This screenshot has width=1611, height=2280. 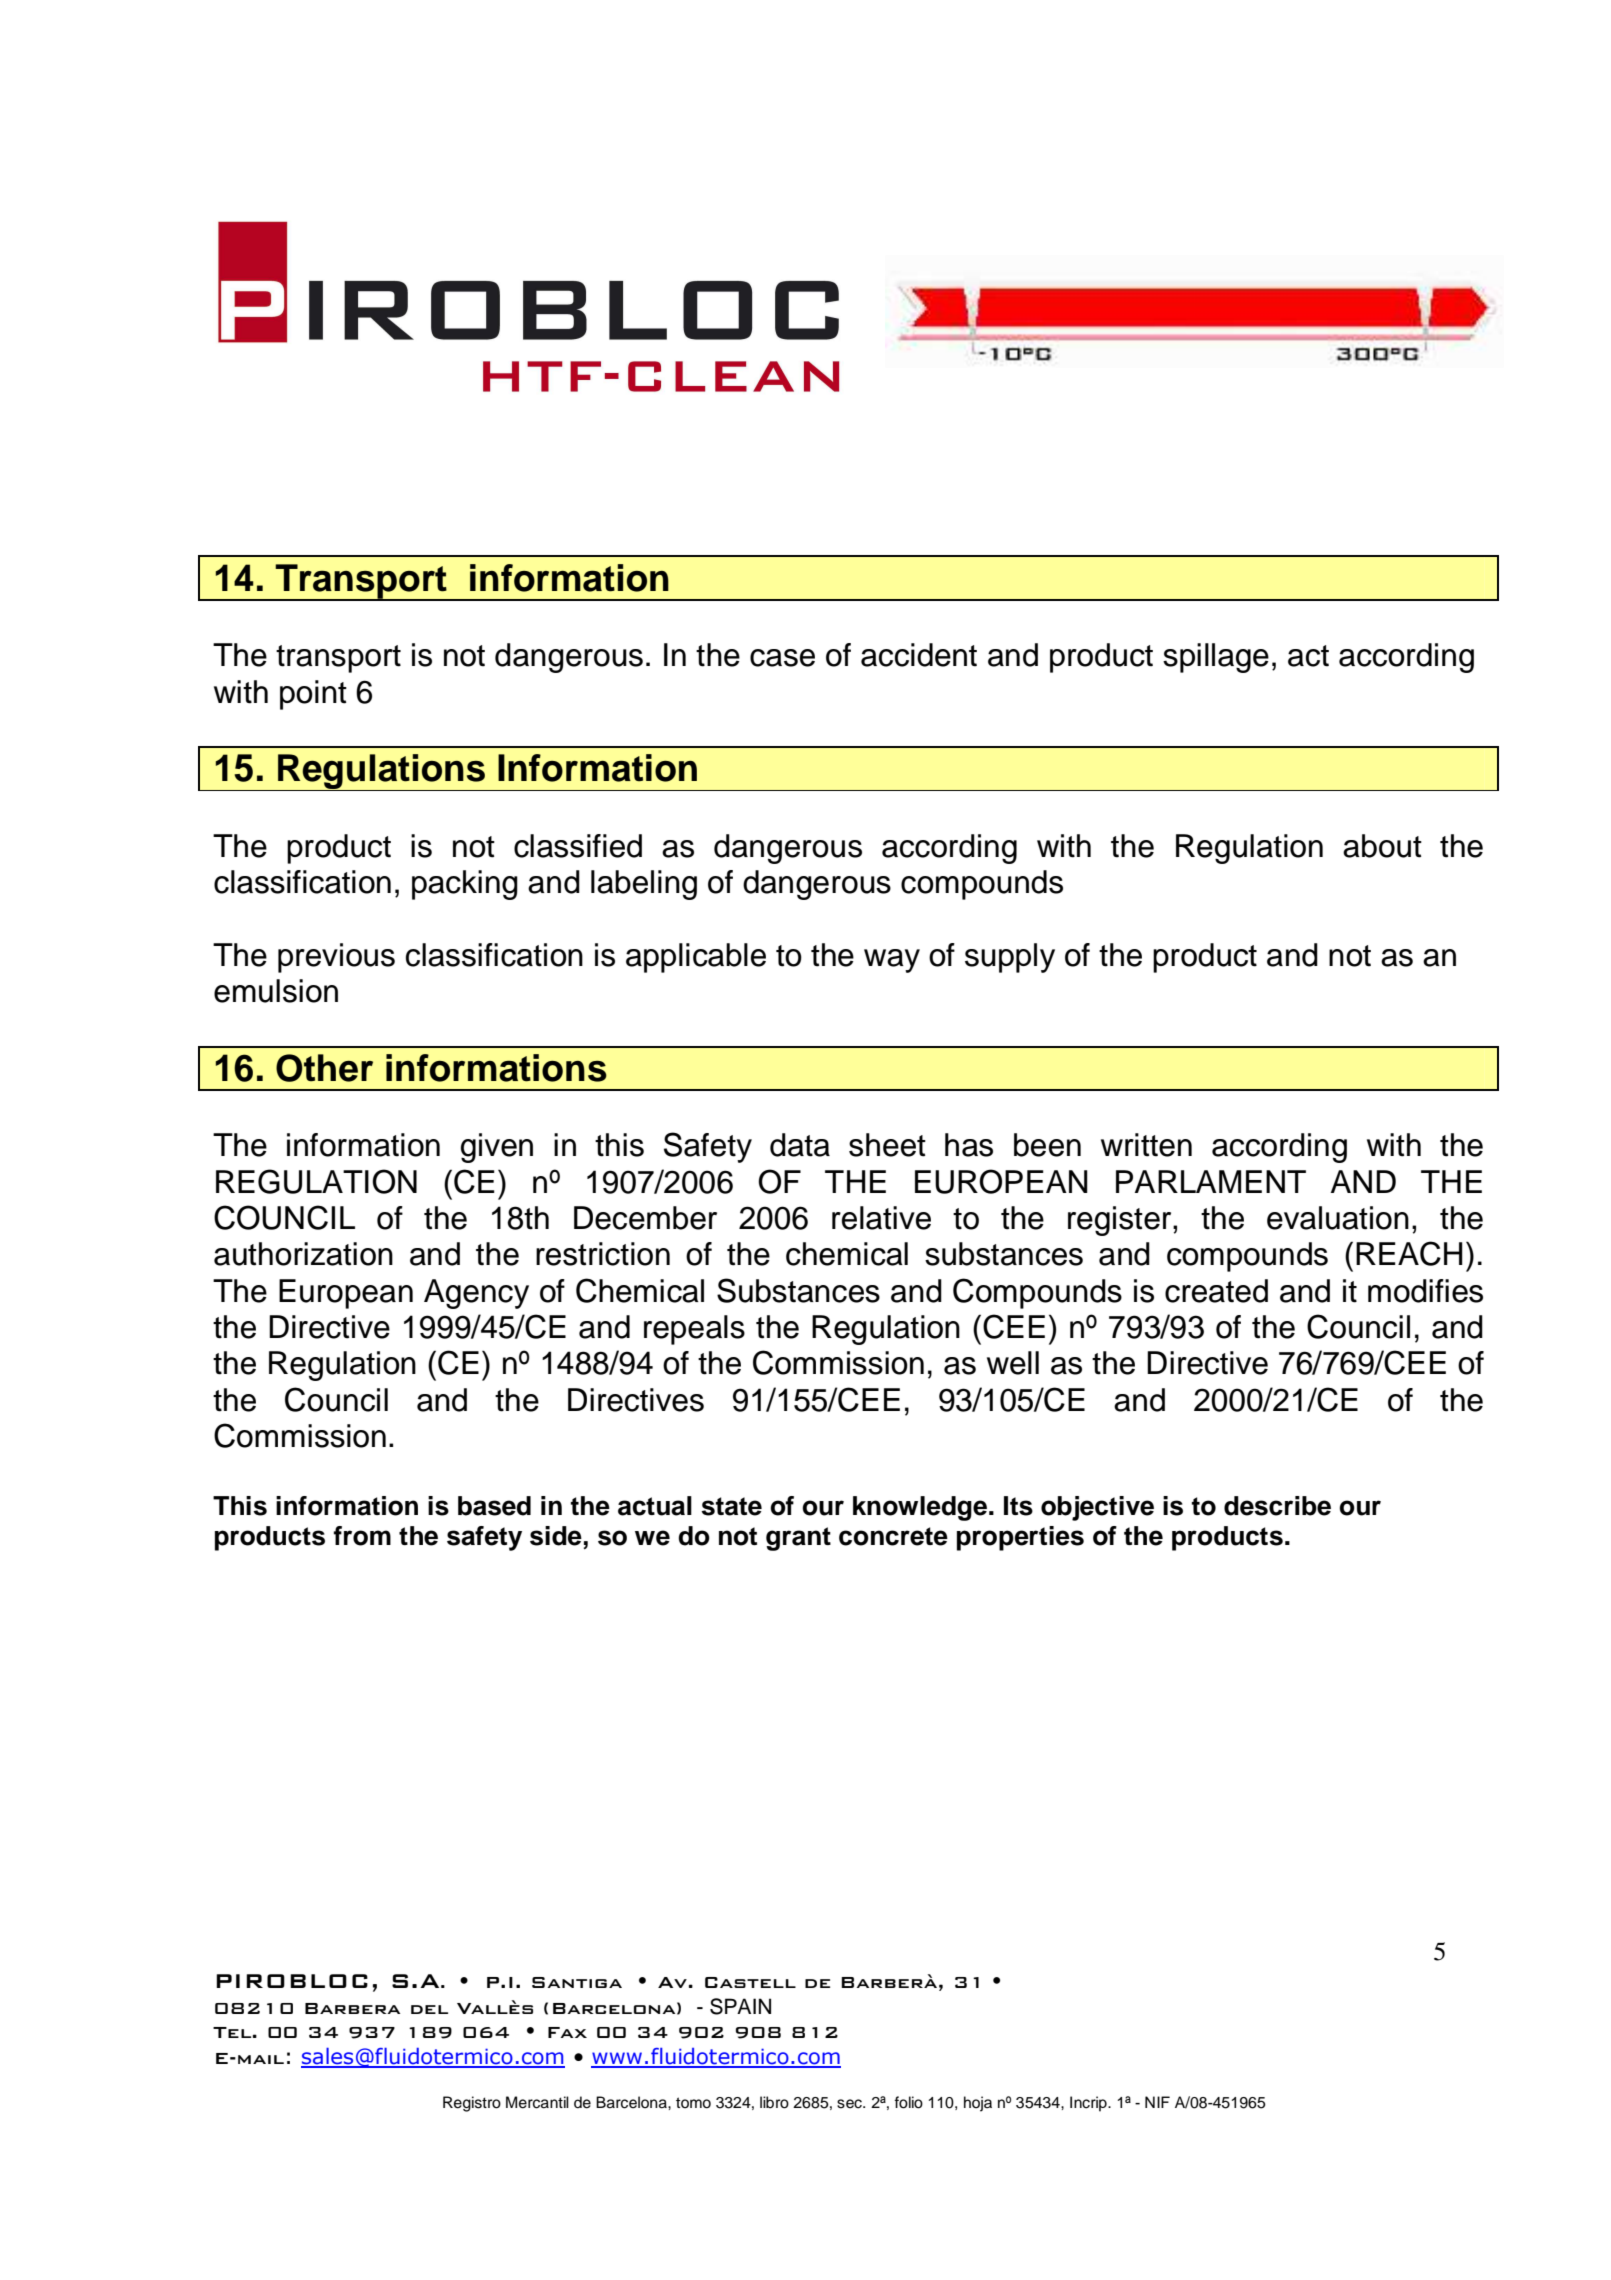 I want to click on way, so click(x=892, y=961).
